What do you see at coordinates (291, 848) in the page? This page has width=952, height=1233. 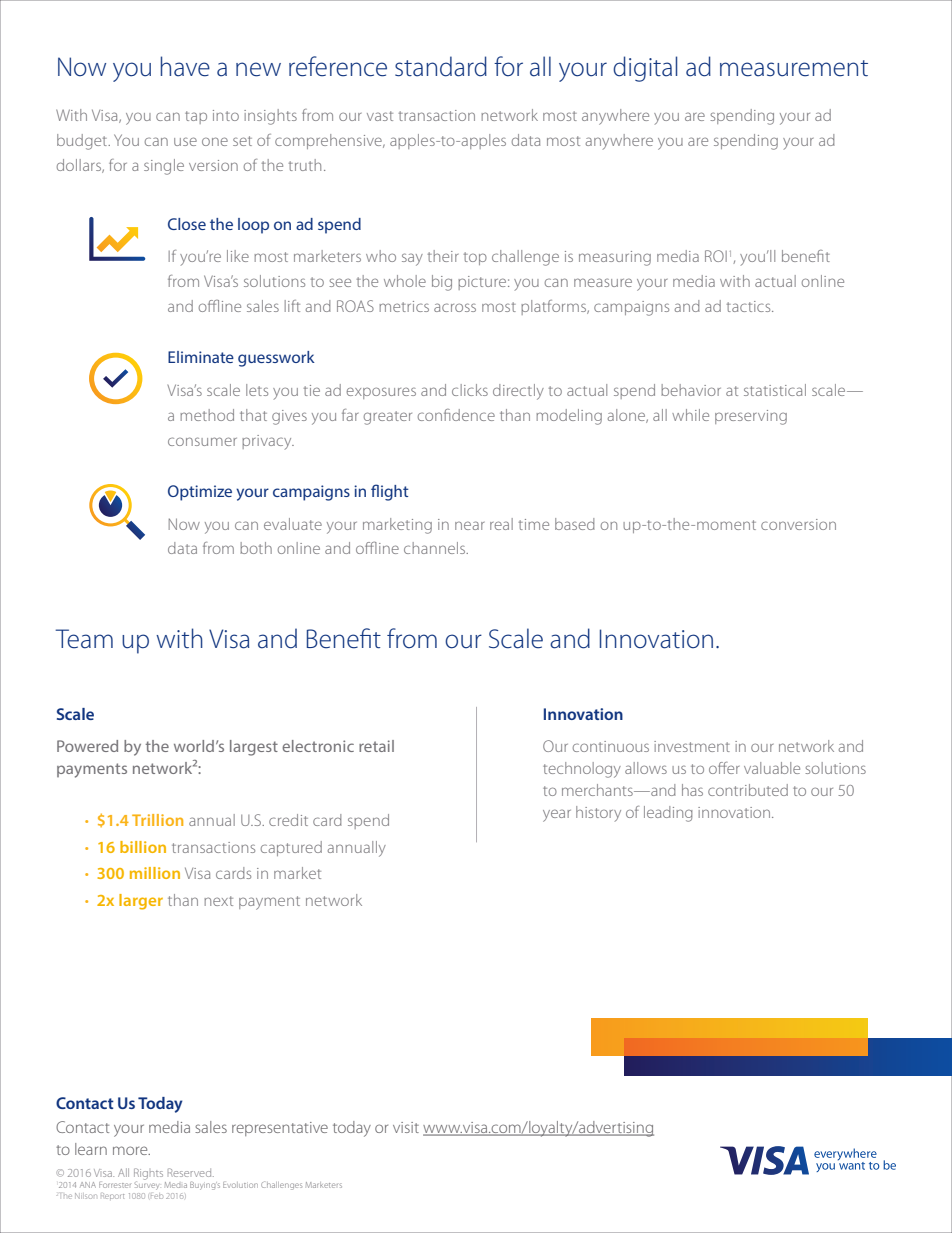 I see `captured` at bounding box center [291, 848].
